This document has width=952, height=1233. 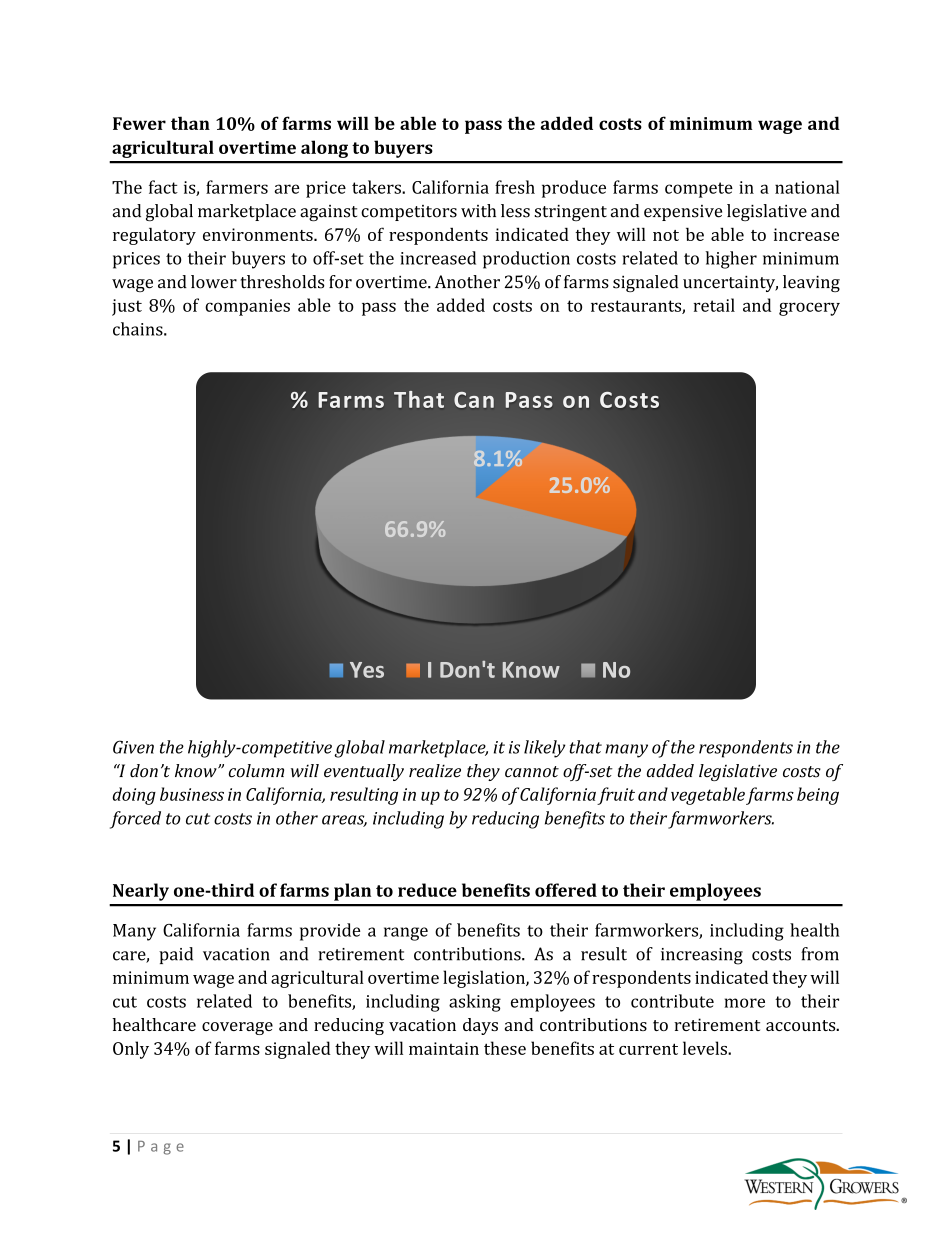 What do you see at coordinates (714, 305) in the document?
I see `retail` at bounding box center [714, 305].
